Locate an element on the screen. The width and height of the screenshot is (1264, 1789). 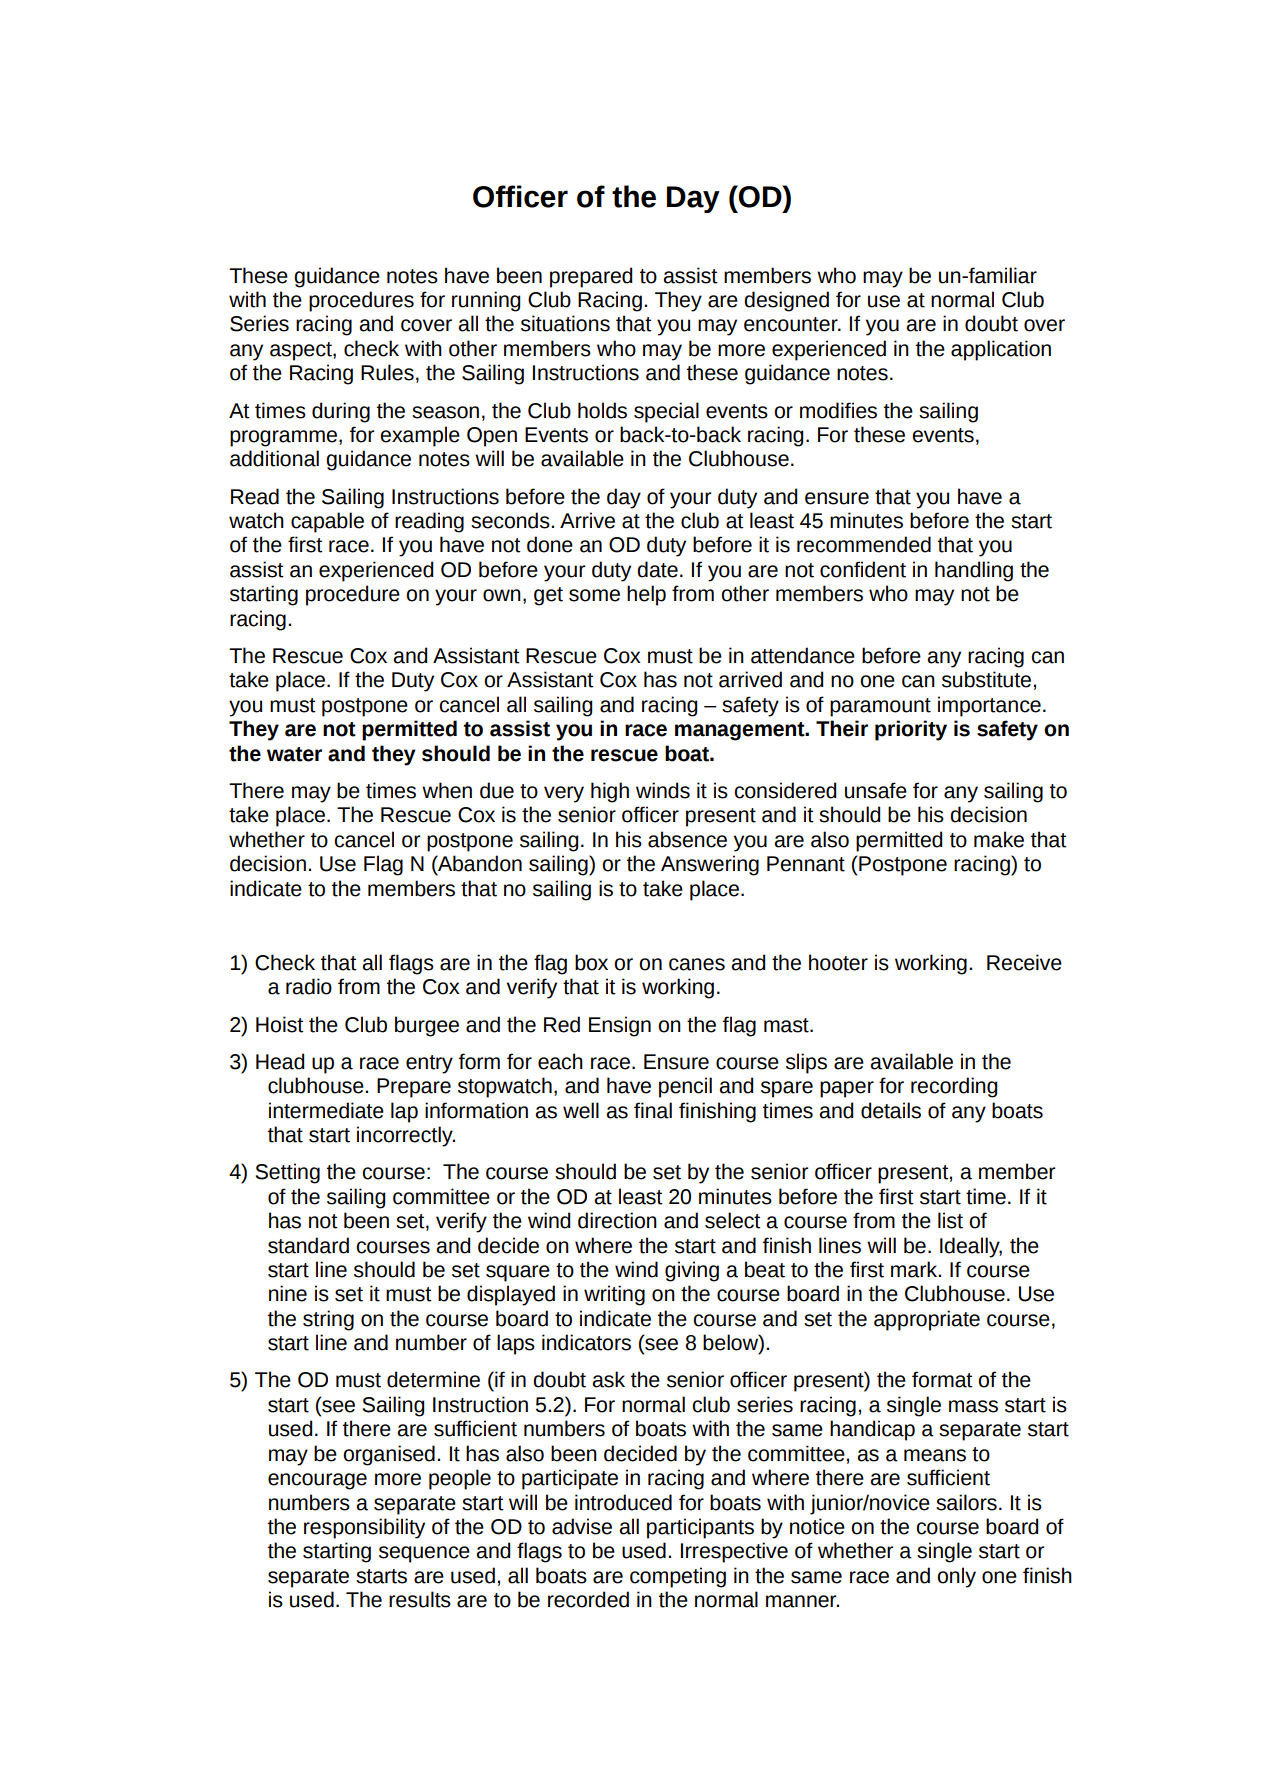
writing is located at coordinates (614, 1295).
